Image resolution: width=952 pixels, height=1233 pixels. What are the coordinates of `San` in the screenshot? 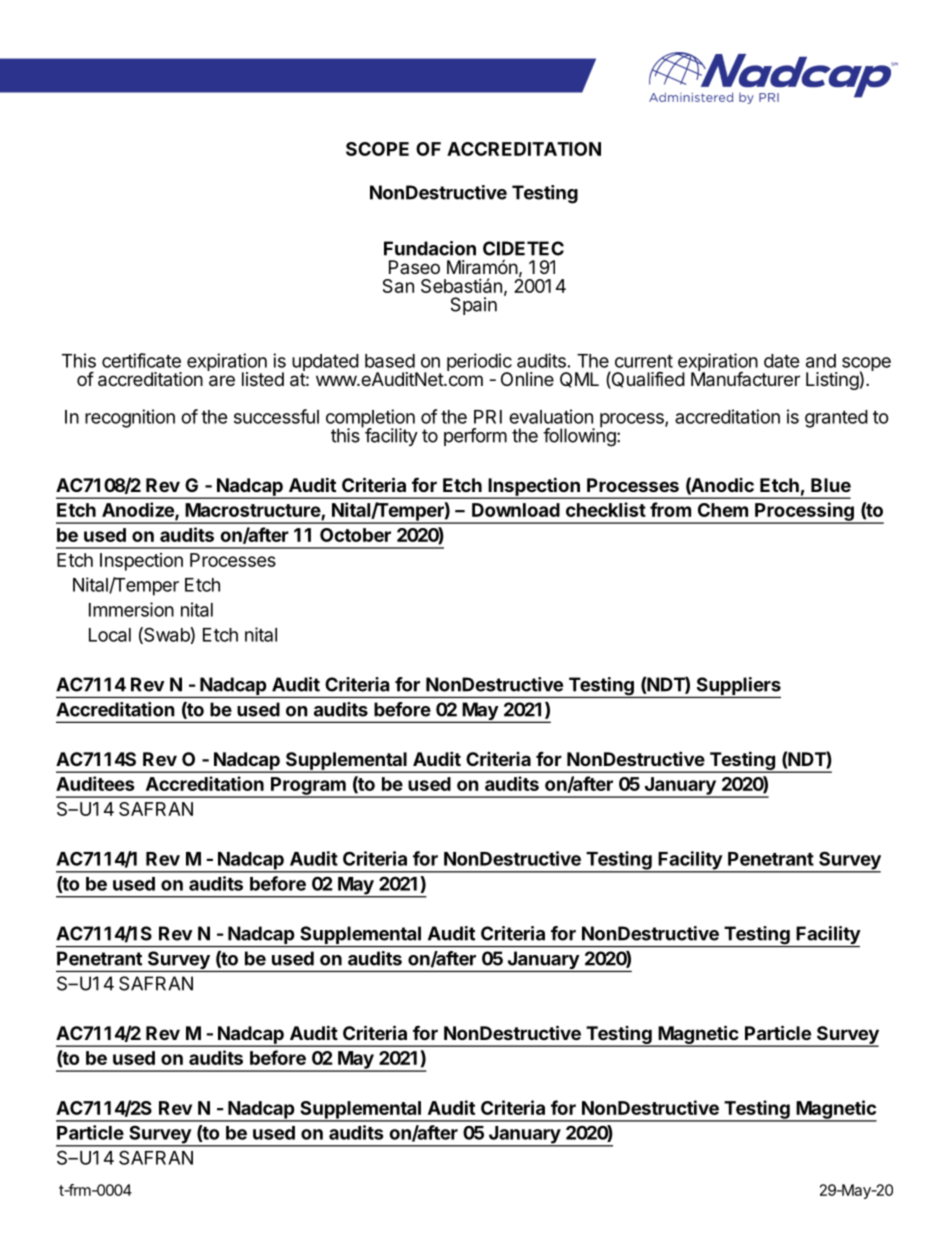 It's located at (398, 286).
